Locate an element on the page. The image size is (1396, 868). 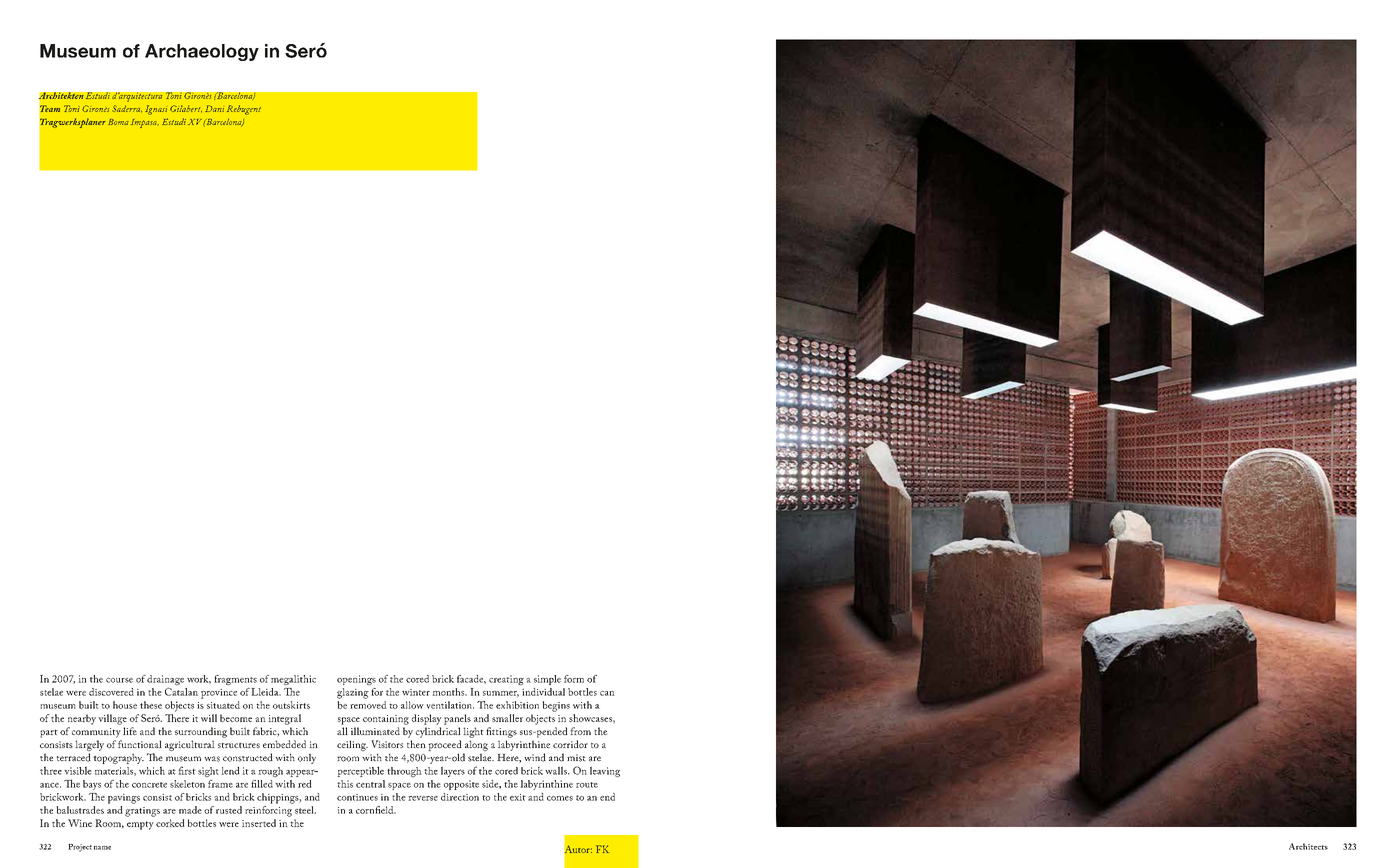
can is located at coordinates (607, 693).
